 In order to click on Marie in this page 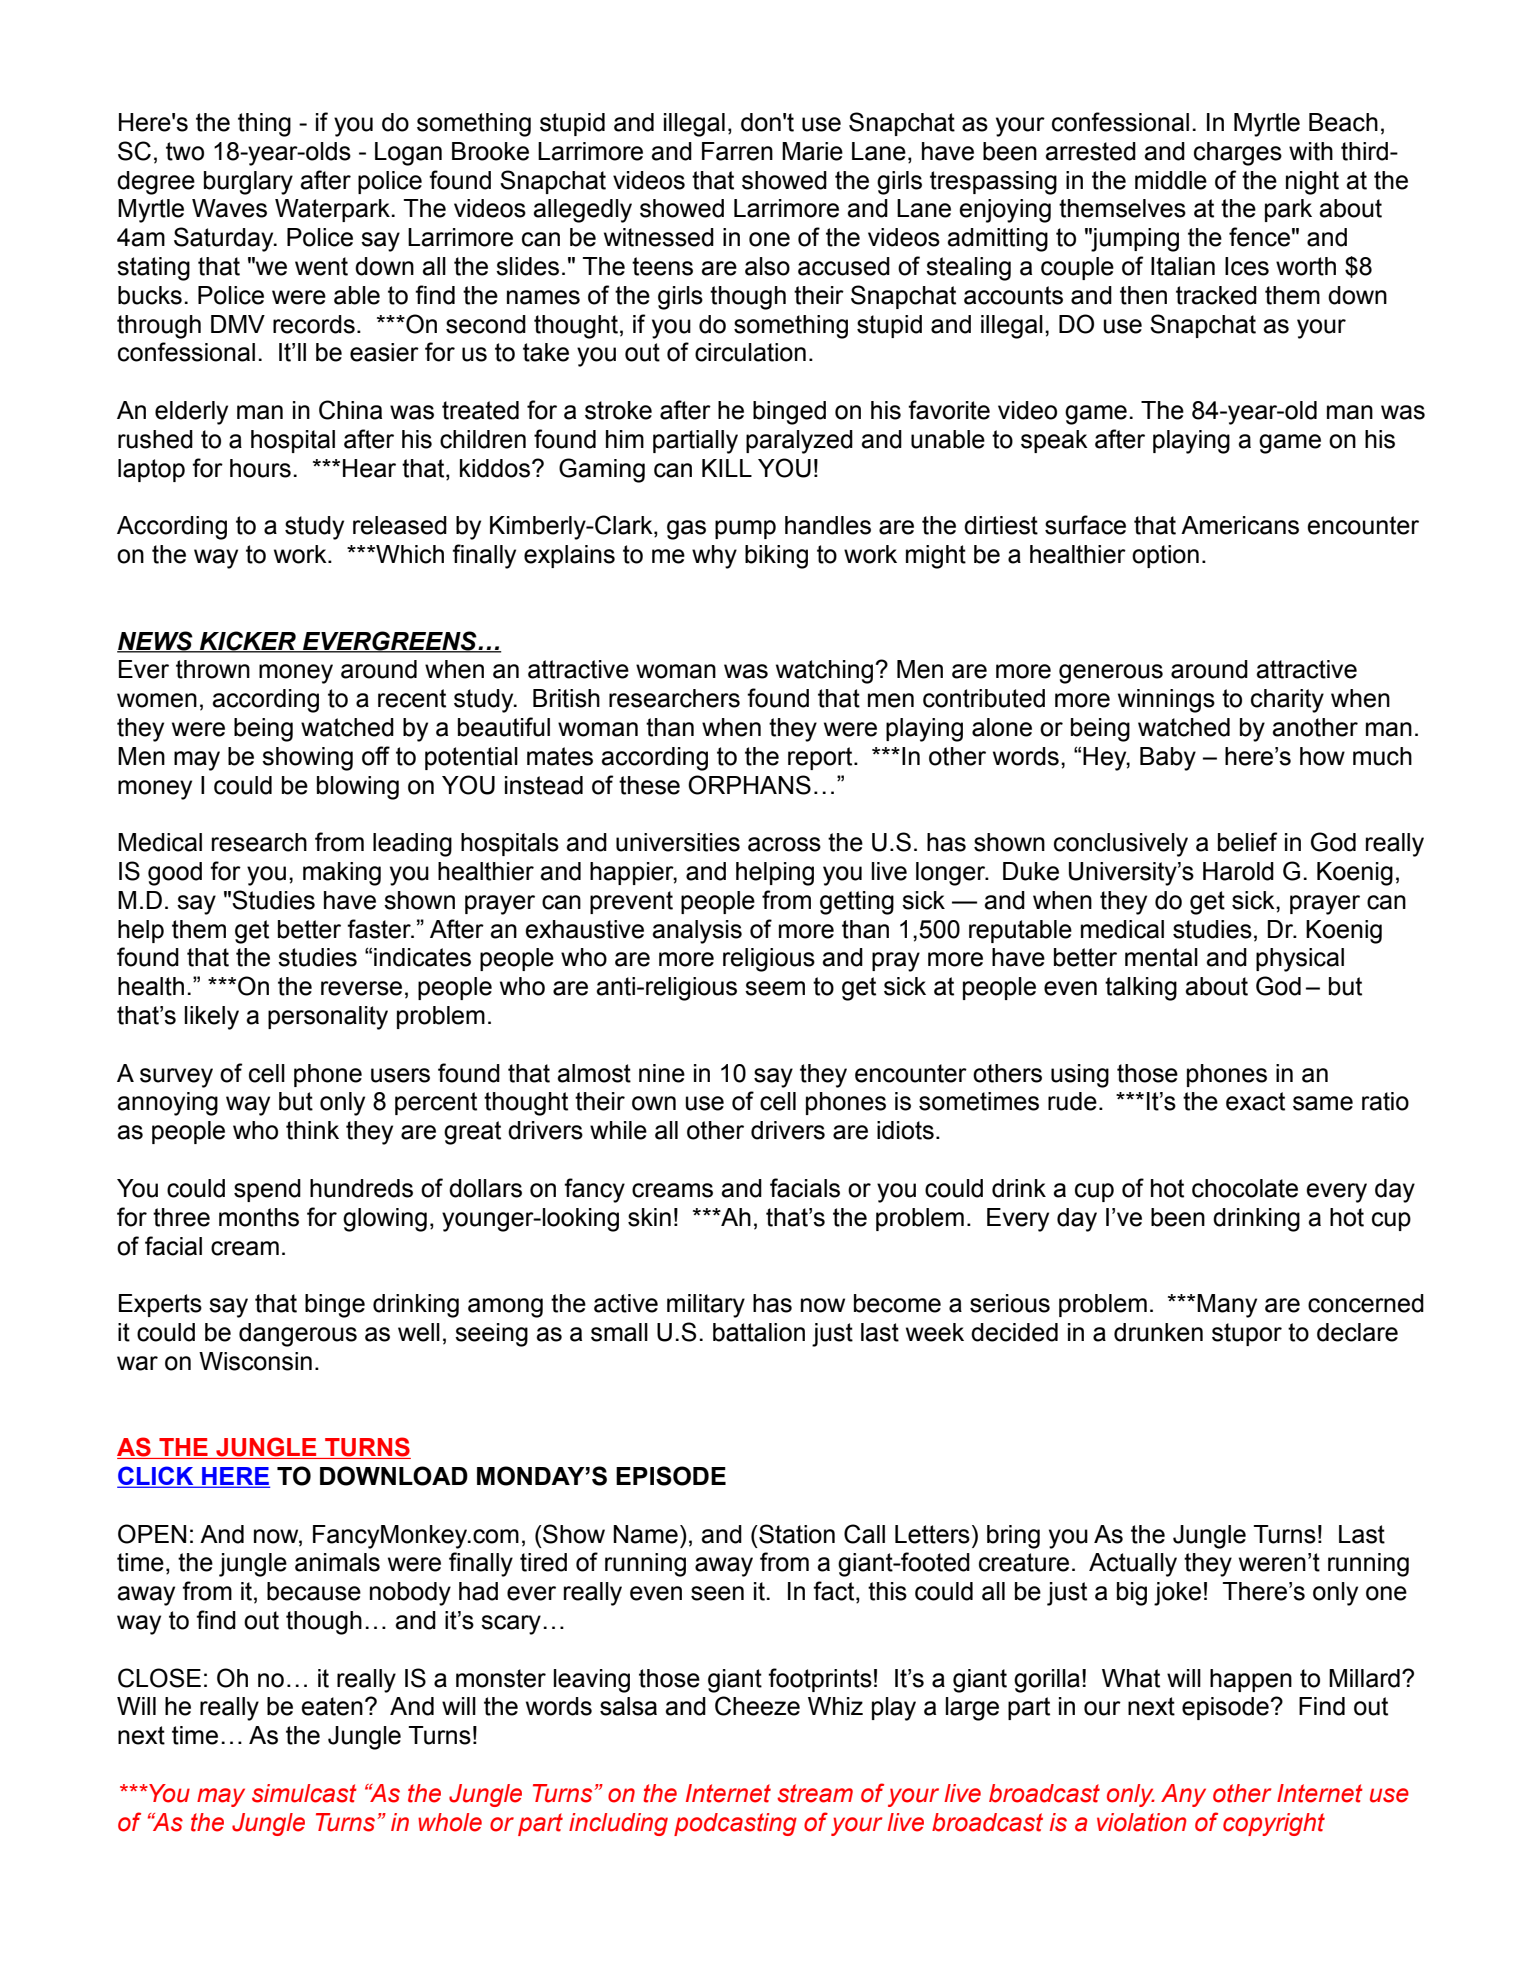, I will do `click(812, 151)`.
